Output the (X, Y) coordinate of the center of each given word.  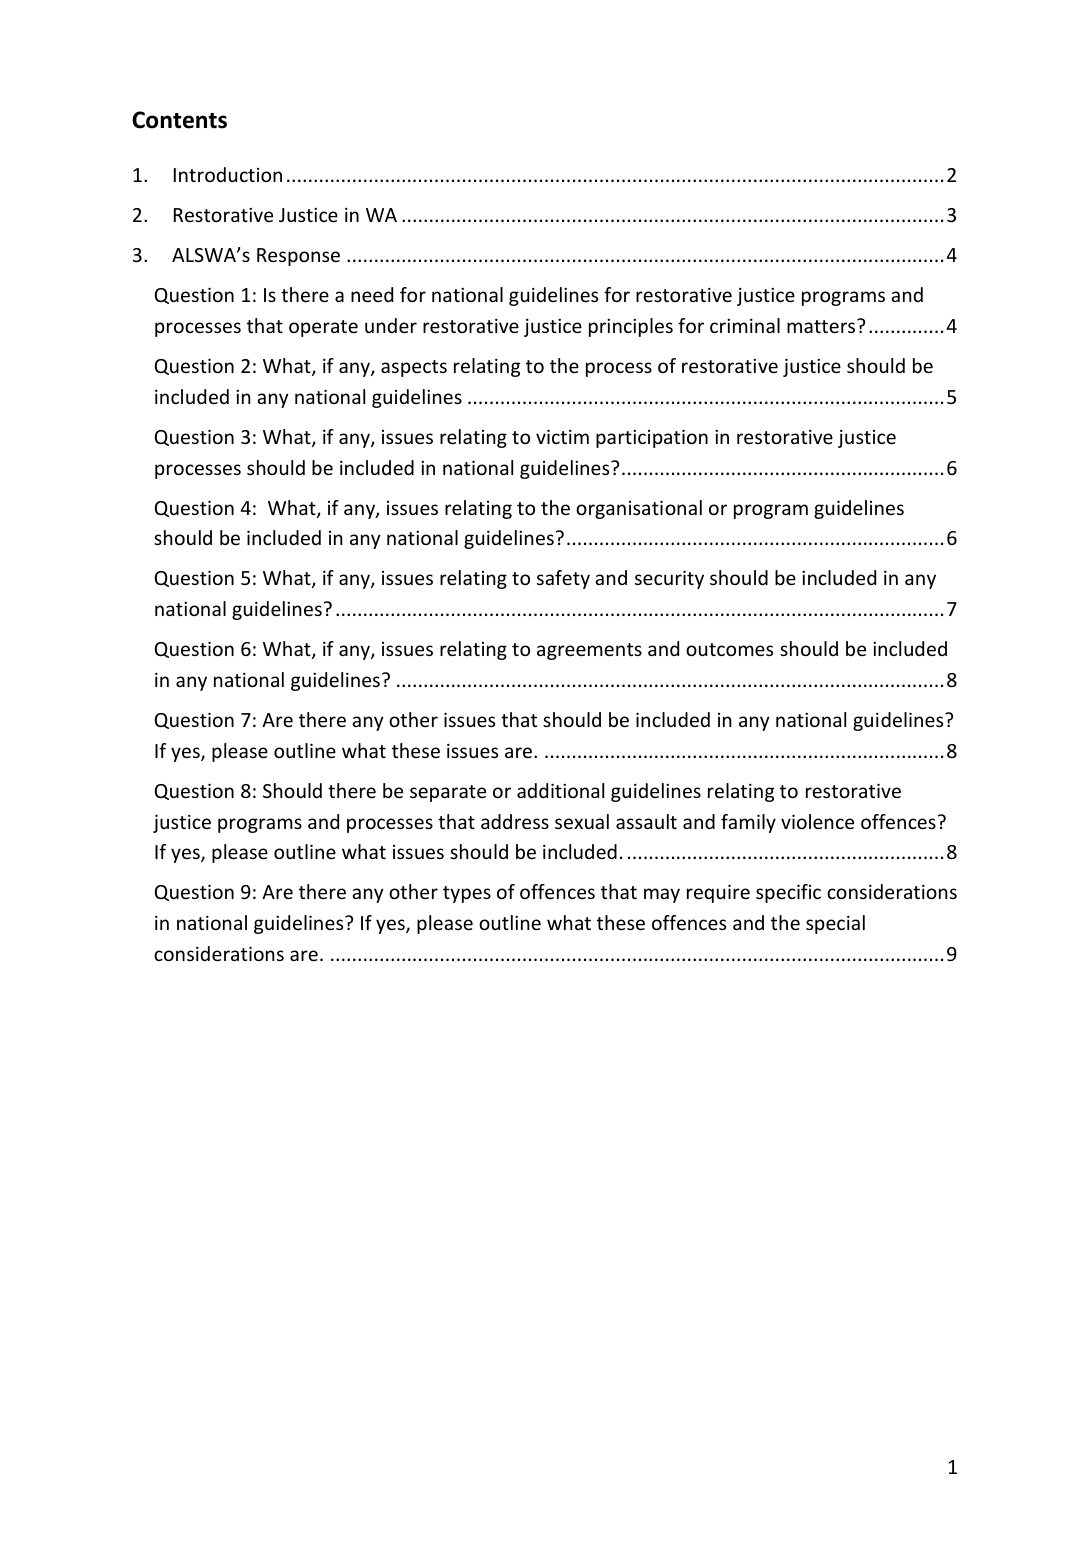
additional (560, 790)
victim (562, 436)
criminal (745, 325)
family (748, 823)
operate (323, 328)
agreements (589, 651)
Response (298, 257)
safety (563, 579)
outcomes (729, 649)
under (391, 325)
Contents (179, 120)
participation (652, 438)
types (467, 894)
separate (448, 793)
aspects (414, 368)
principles (631, 327)
